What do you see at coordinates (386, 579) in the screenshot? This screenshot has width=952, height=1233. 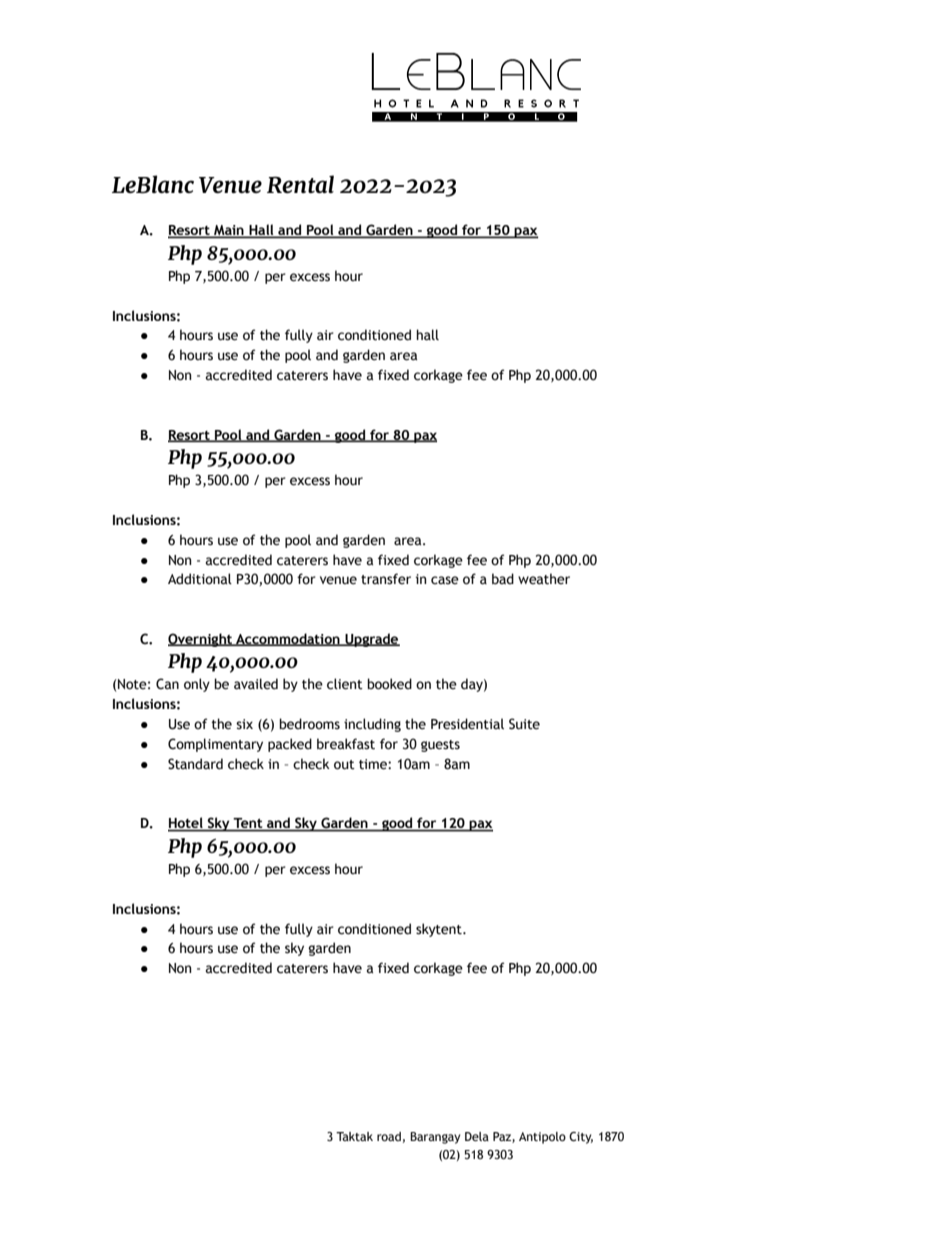 I see `transfer` at bounding box center [386, 579].
